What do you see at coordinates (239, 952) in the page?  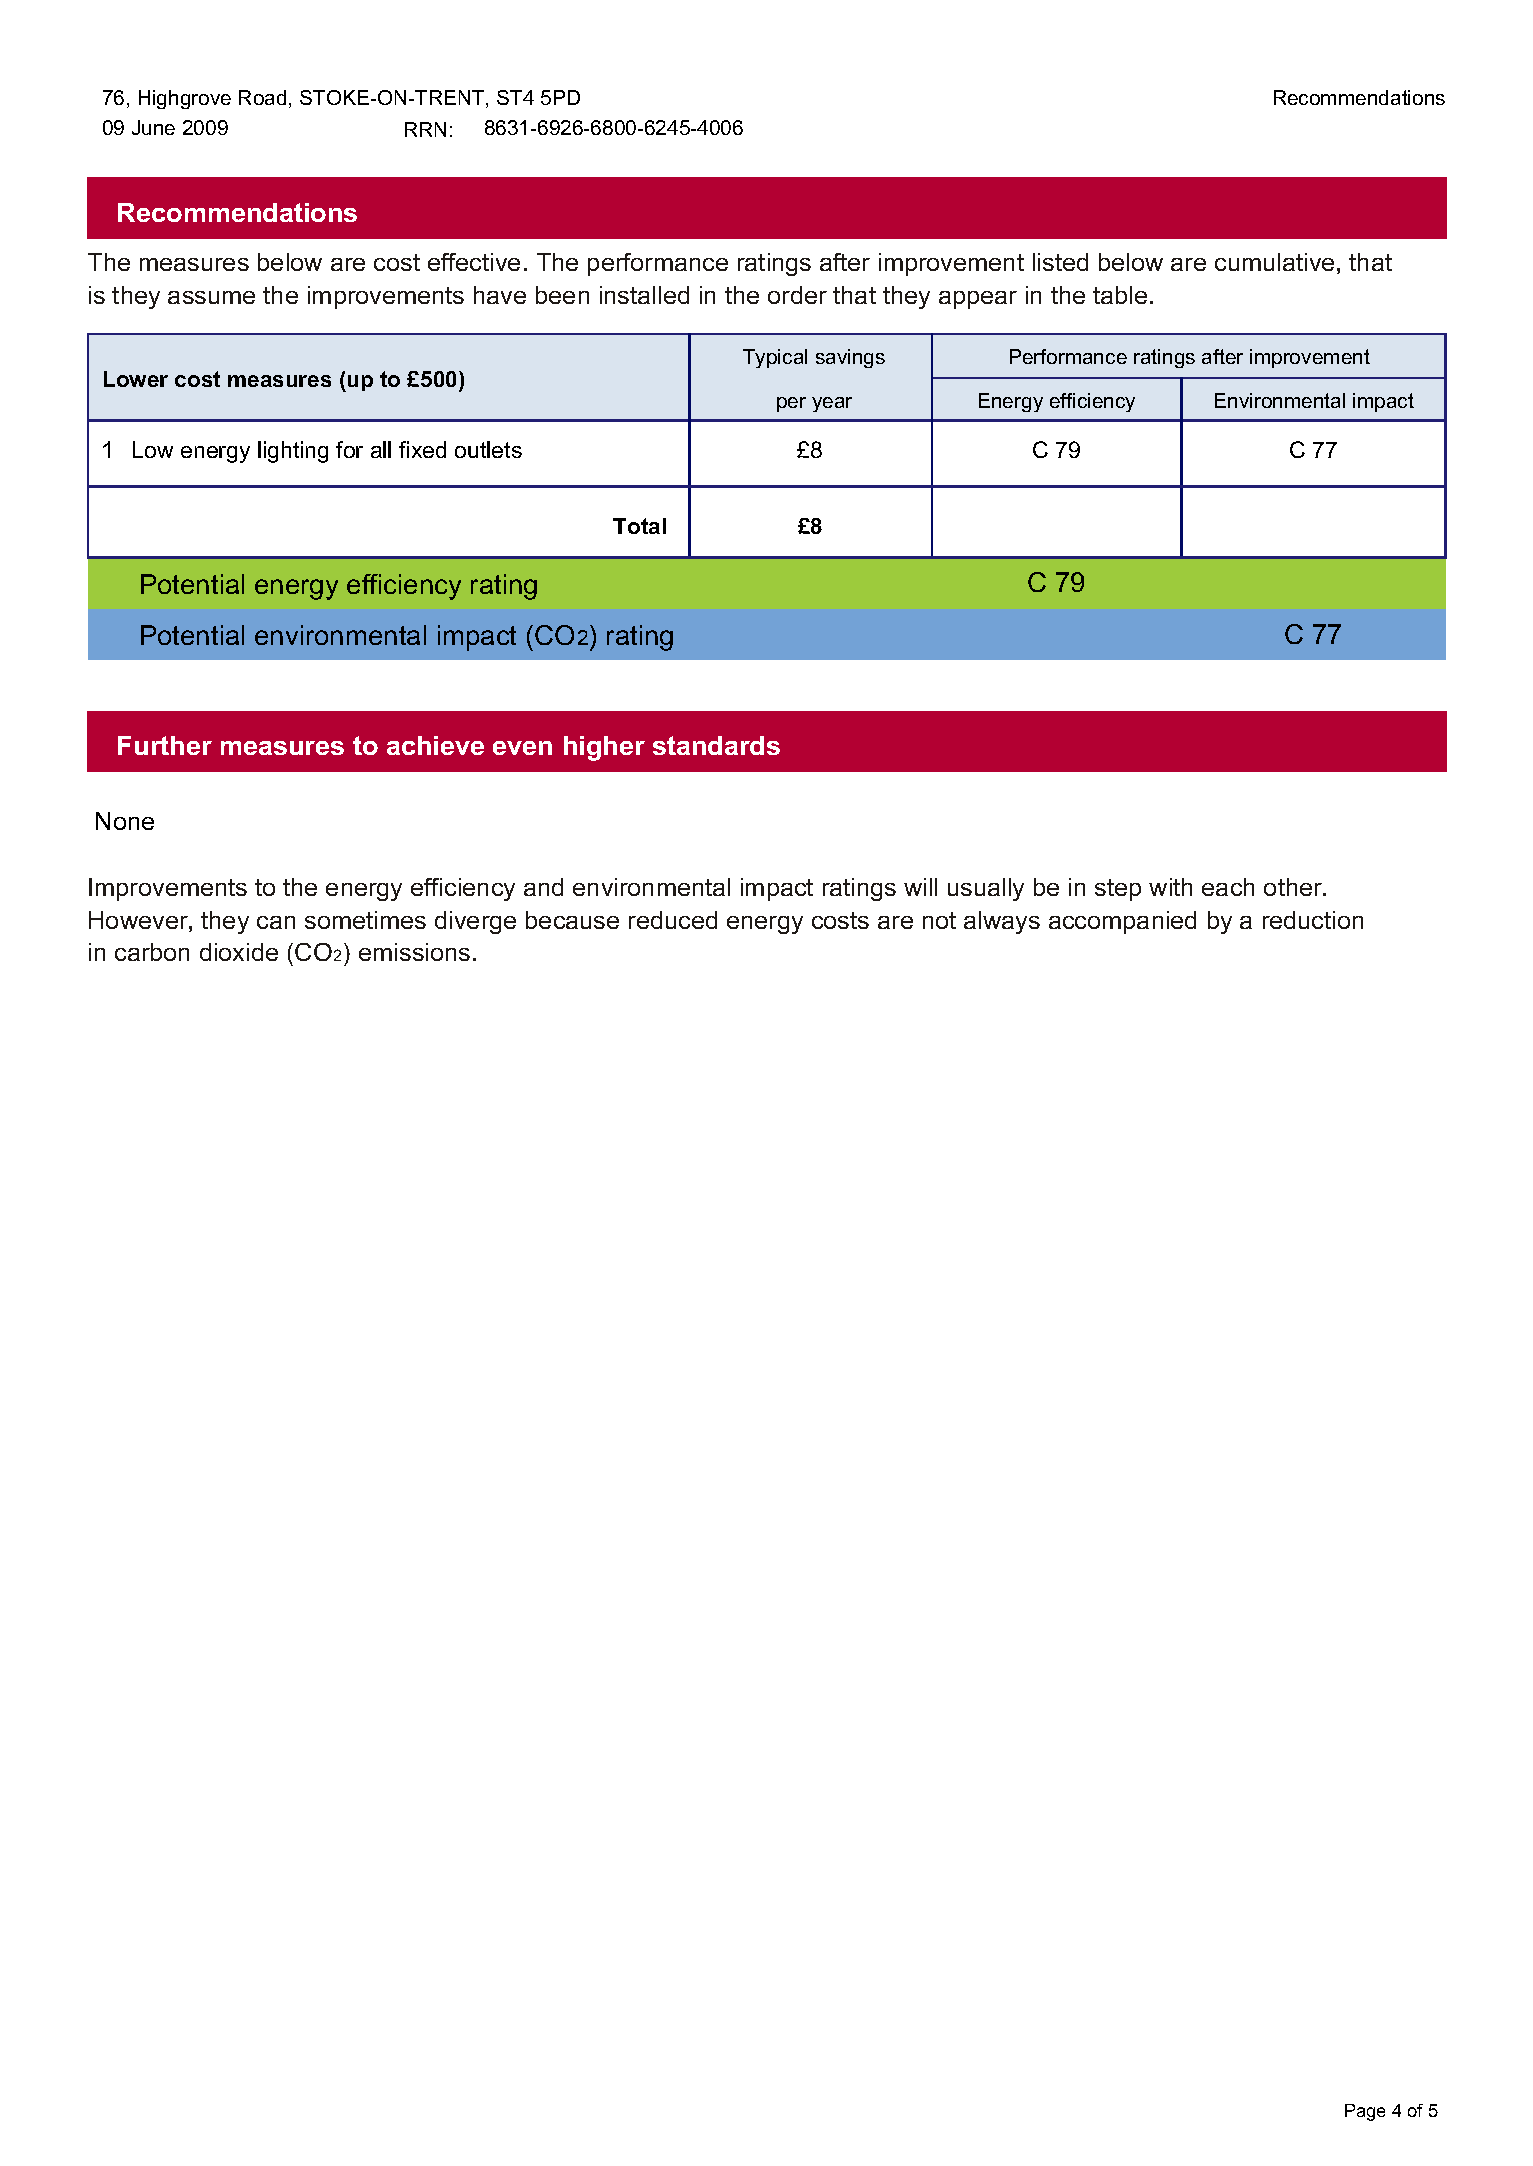 I see `dioxide` at bounding box center [239, 952].
